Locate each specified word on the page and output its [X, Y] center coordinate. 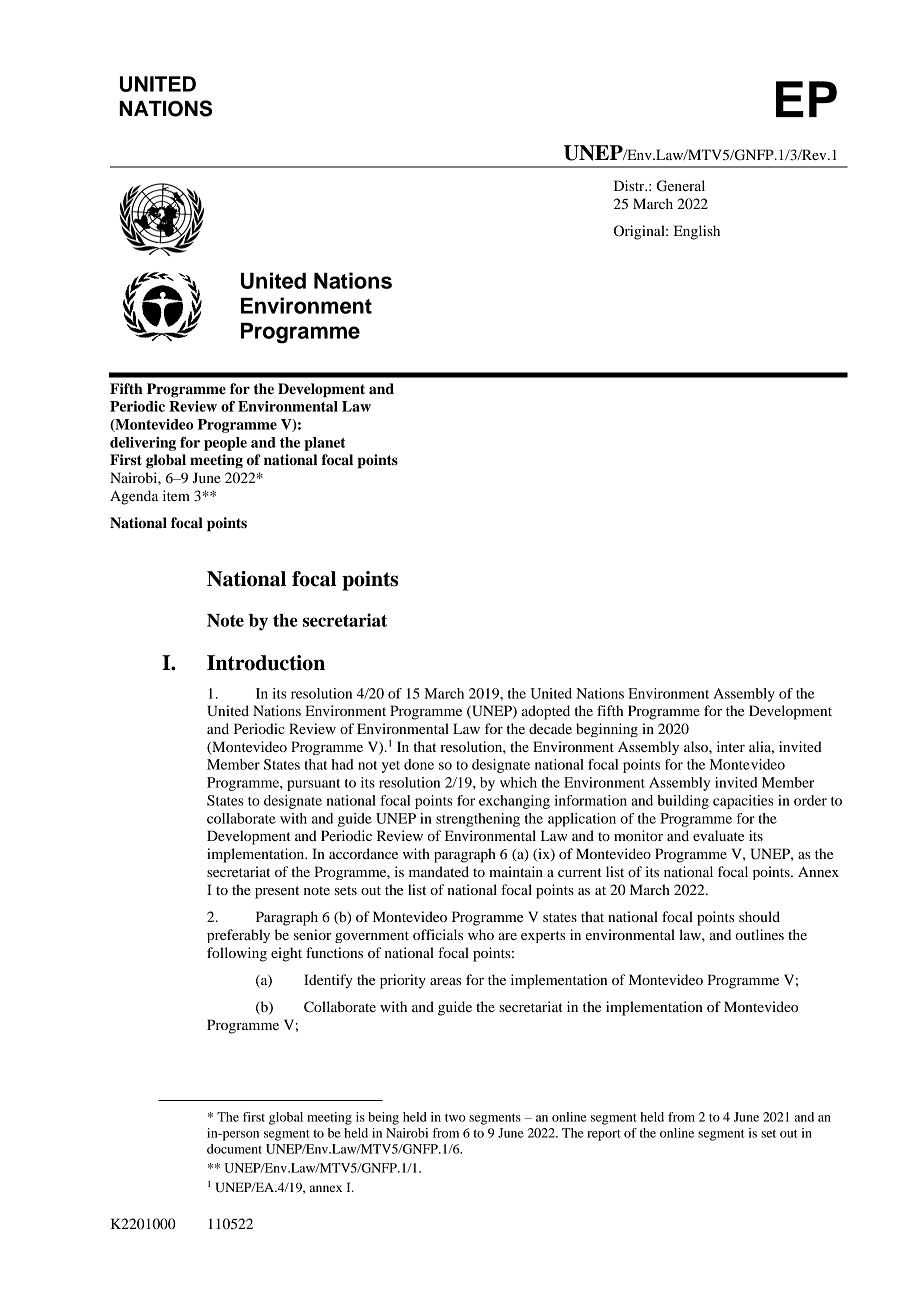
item [176, 495]
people [225, 444]
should [759, 916]
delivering [143, 444]
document [234, 1149]
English [697, 232]
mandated [439, 871]
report [604, 1135]
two [455, 1118]
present [277, 892]
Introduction [266, 663]
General [681, 186]
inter [731, 746]
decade [550, 728]
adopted [546, 712]
